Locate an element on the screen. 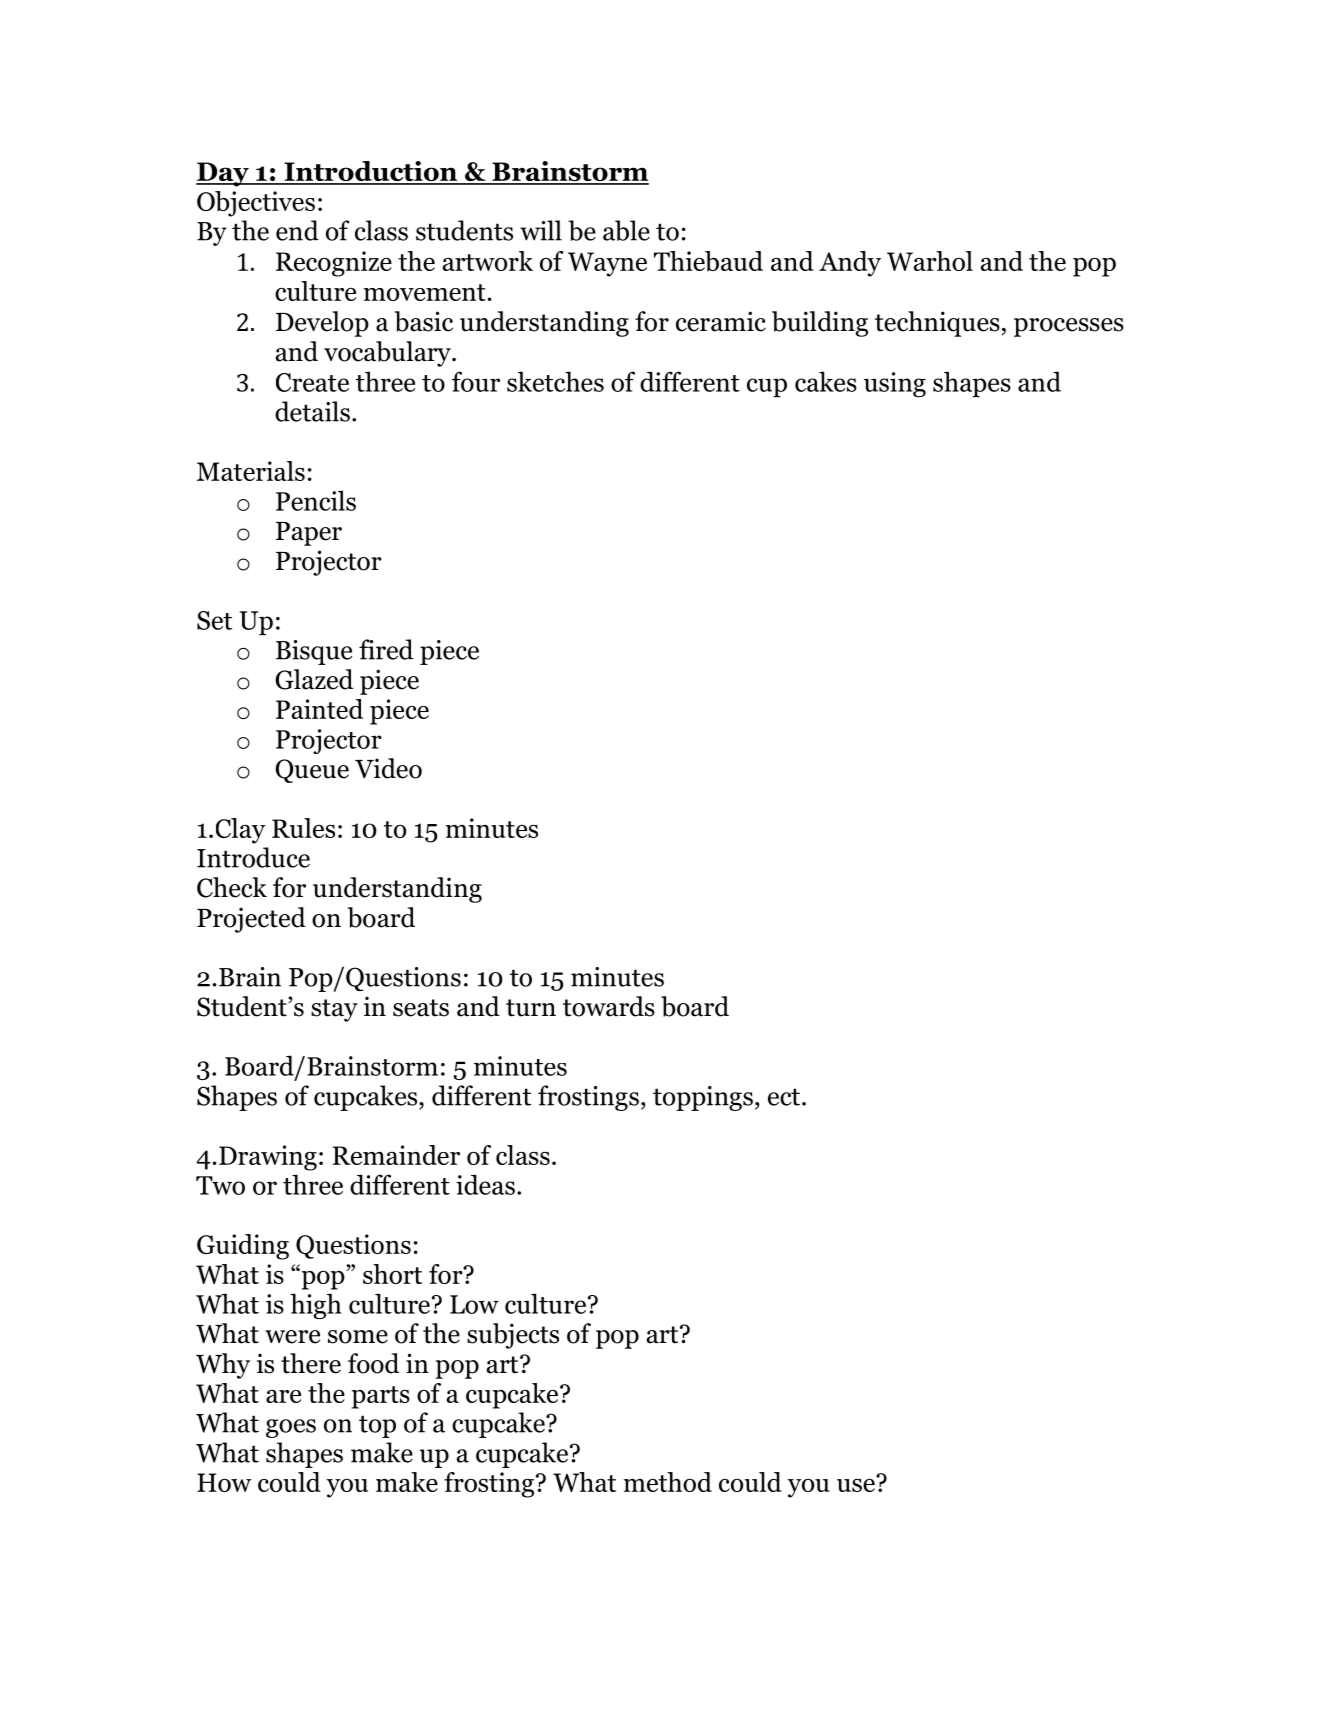 This screenshot has height=1727, width=1334. Rules is located at coordinates (303, 828).
